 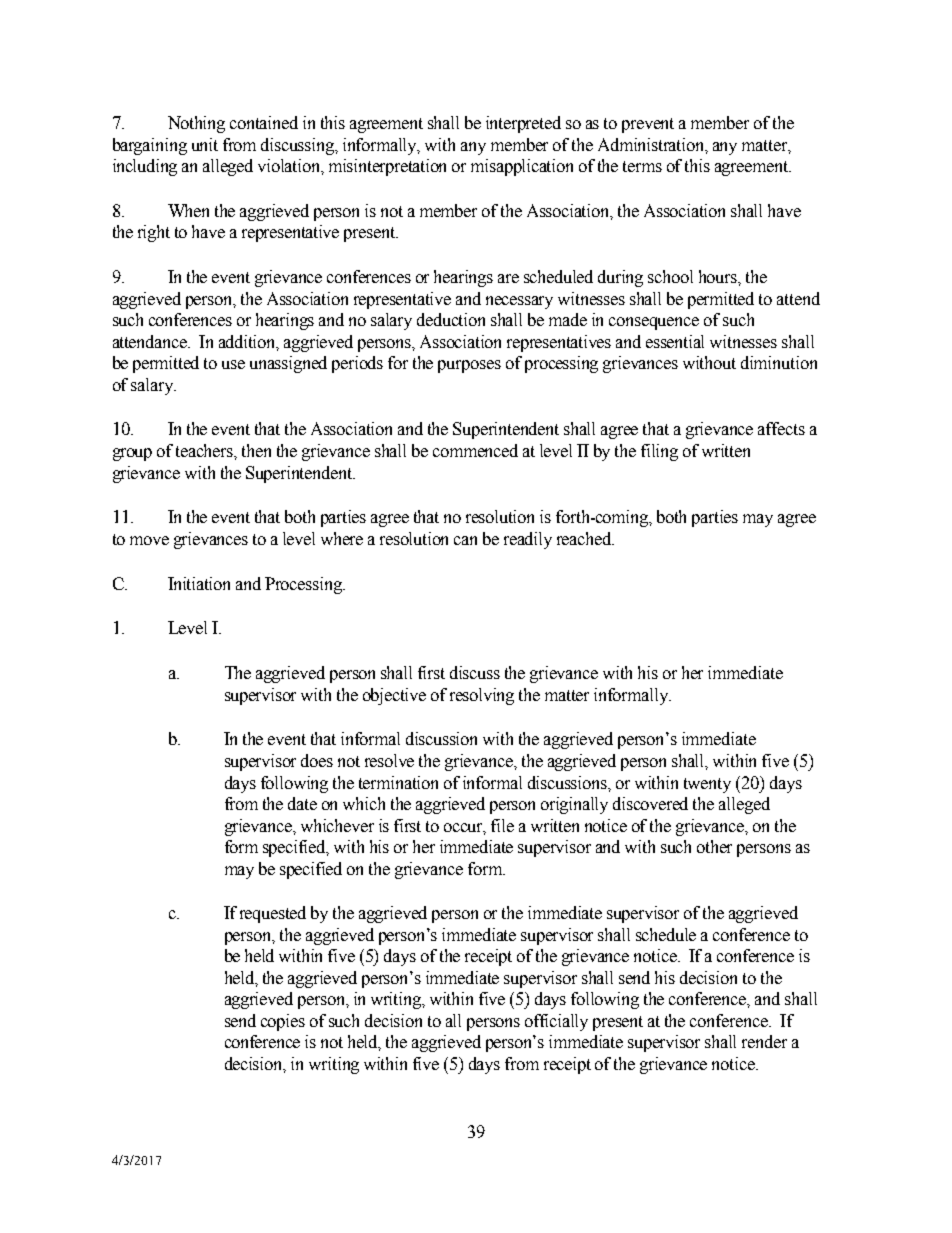 What do you see at coordinates (652, 145) in the document?
I see `Administration` at bounding box center [652, 145].
